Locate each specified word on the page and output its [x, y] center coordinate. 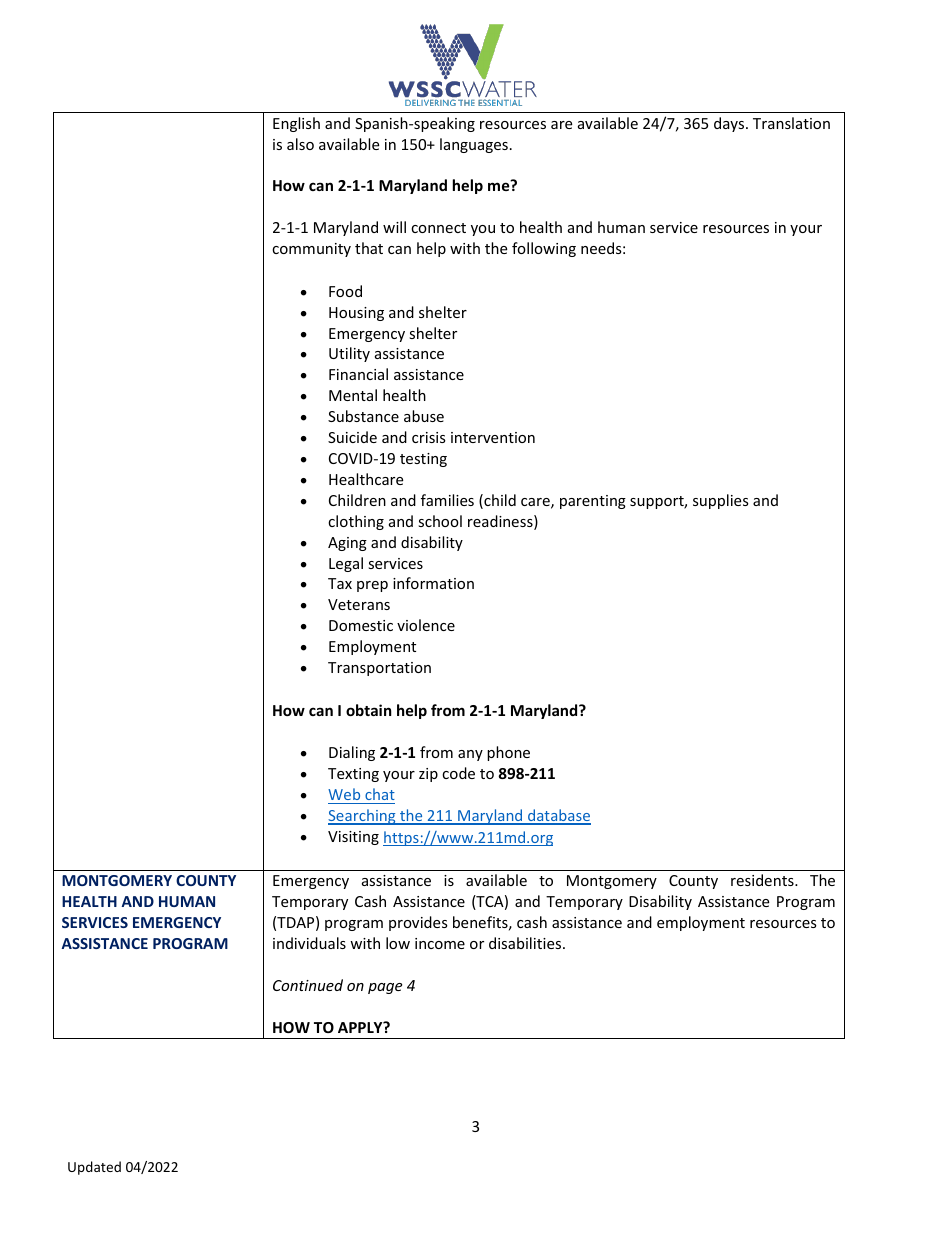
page [385, 988]
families [447, 500]
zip [428, 775]
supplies [721, 501]
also [300, 144]
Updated [94, 1168]
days [730, 124]
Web [344, 794]
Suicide [352, 437]
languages [474, 145]
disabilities [526, 943]
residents [763, 880]
